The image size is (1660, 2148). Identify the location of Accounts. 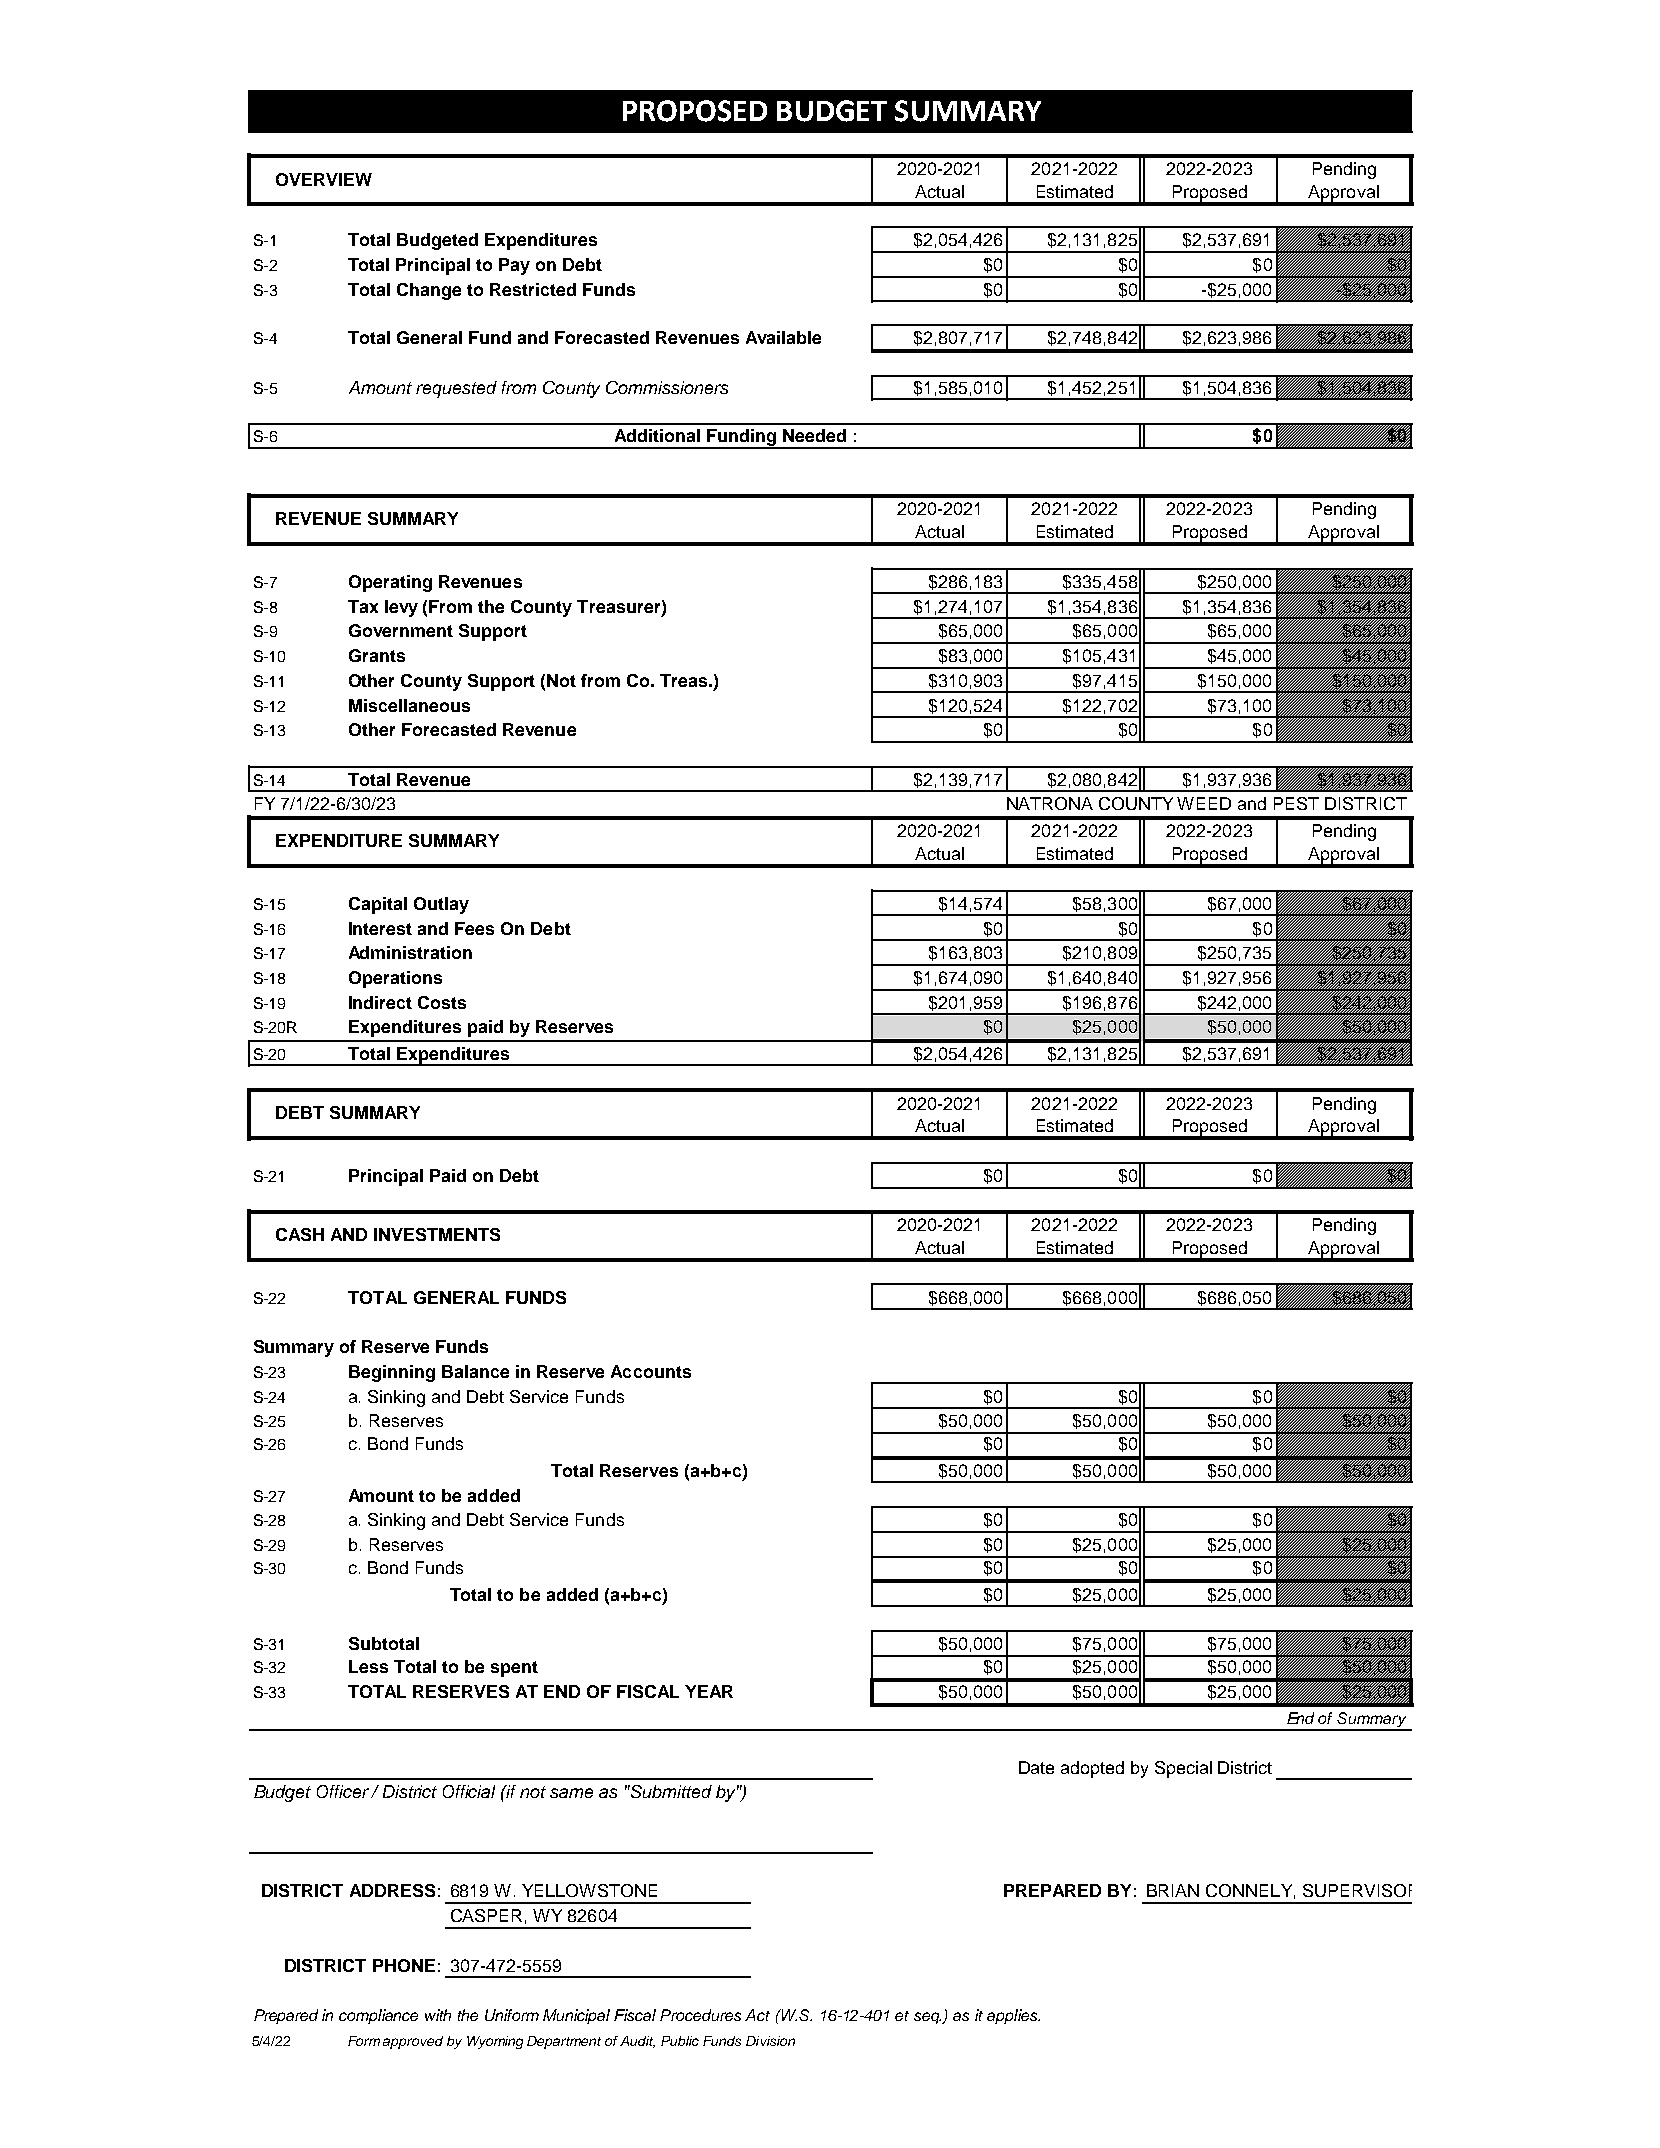
(651, 1371).
